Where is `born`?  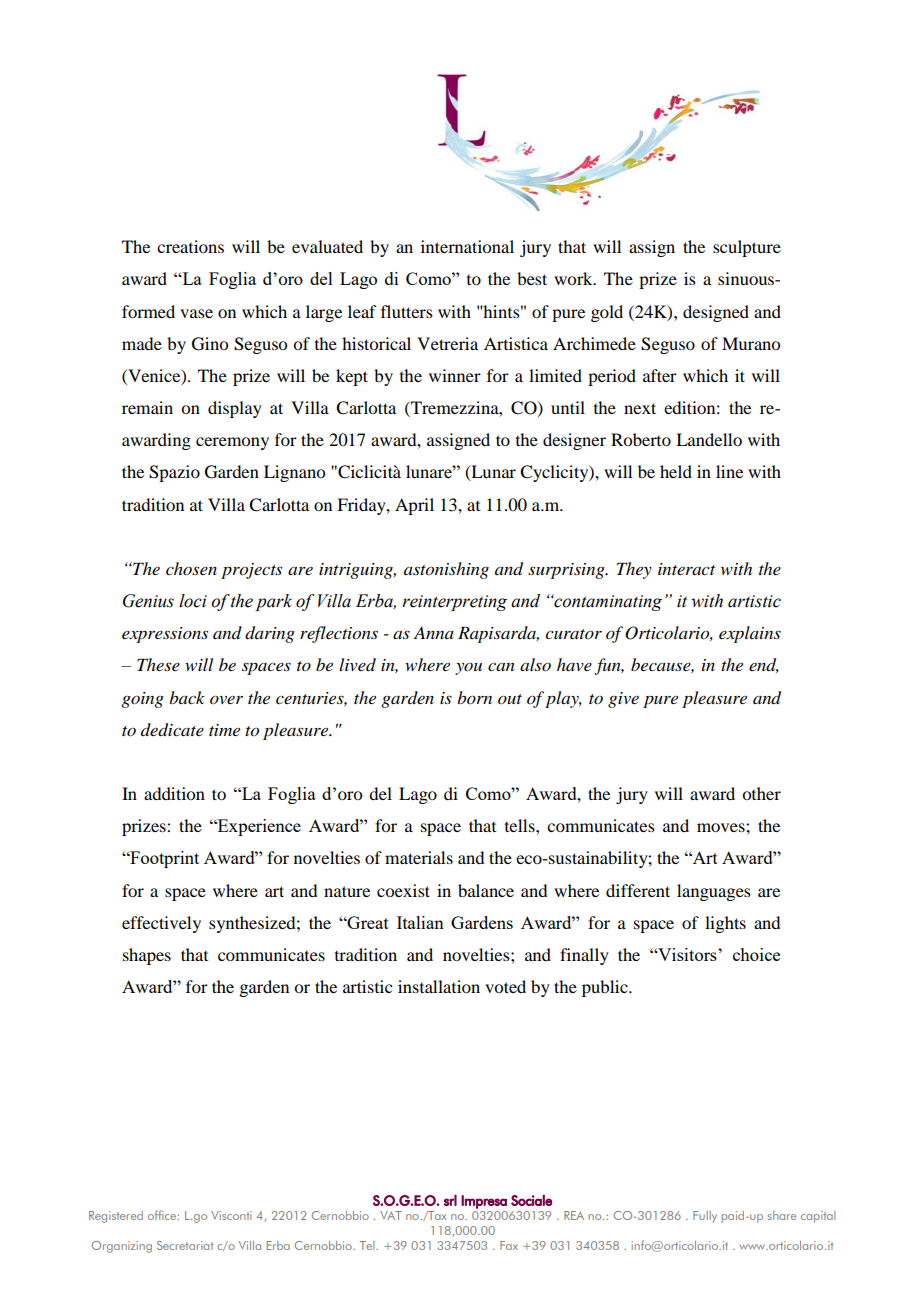 born is located at coordinates (474, 697).
